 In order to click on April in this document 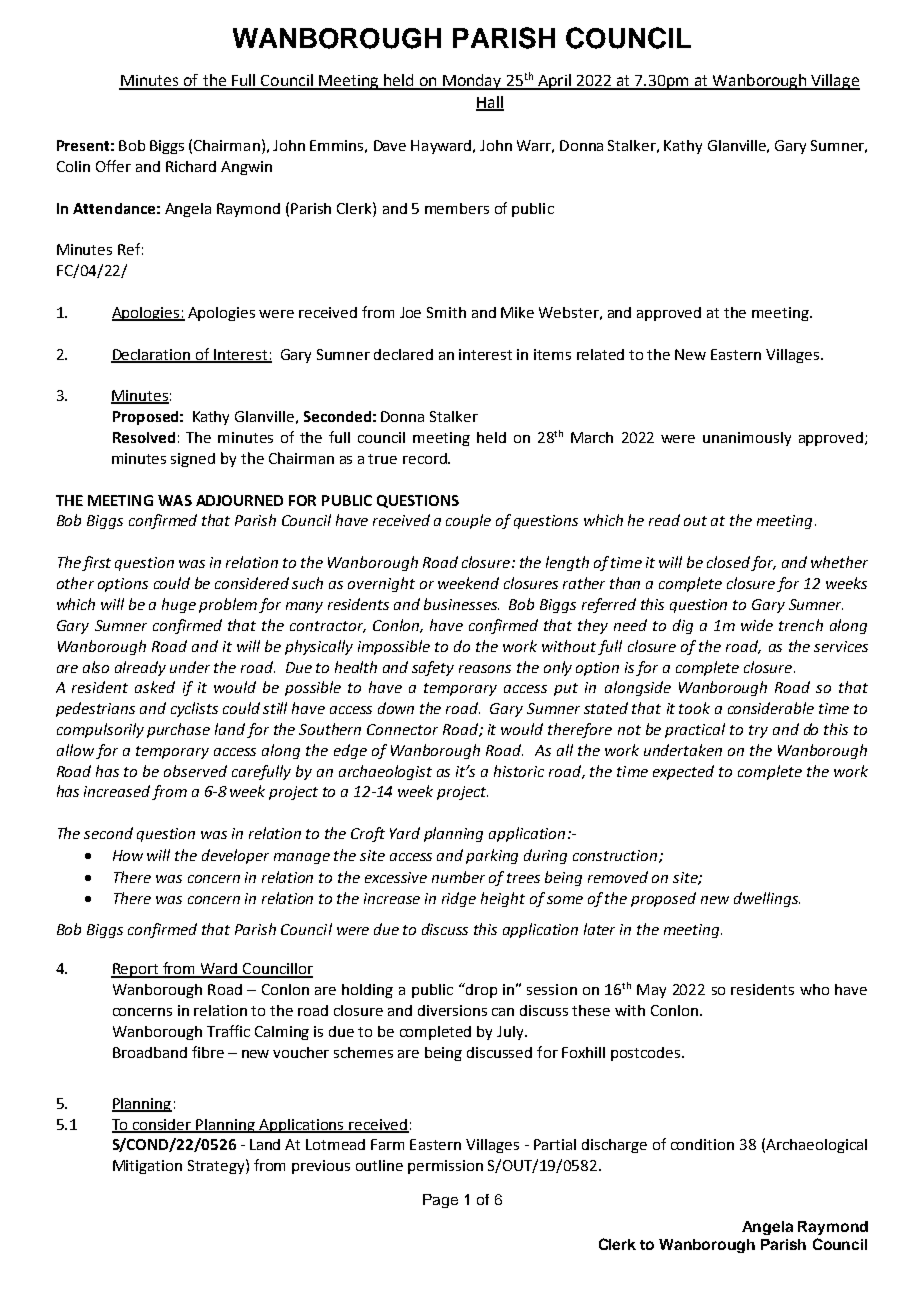, I will do `click(554, 82)`.
